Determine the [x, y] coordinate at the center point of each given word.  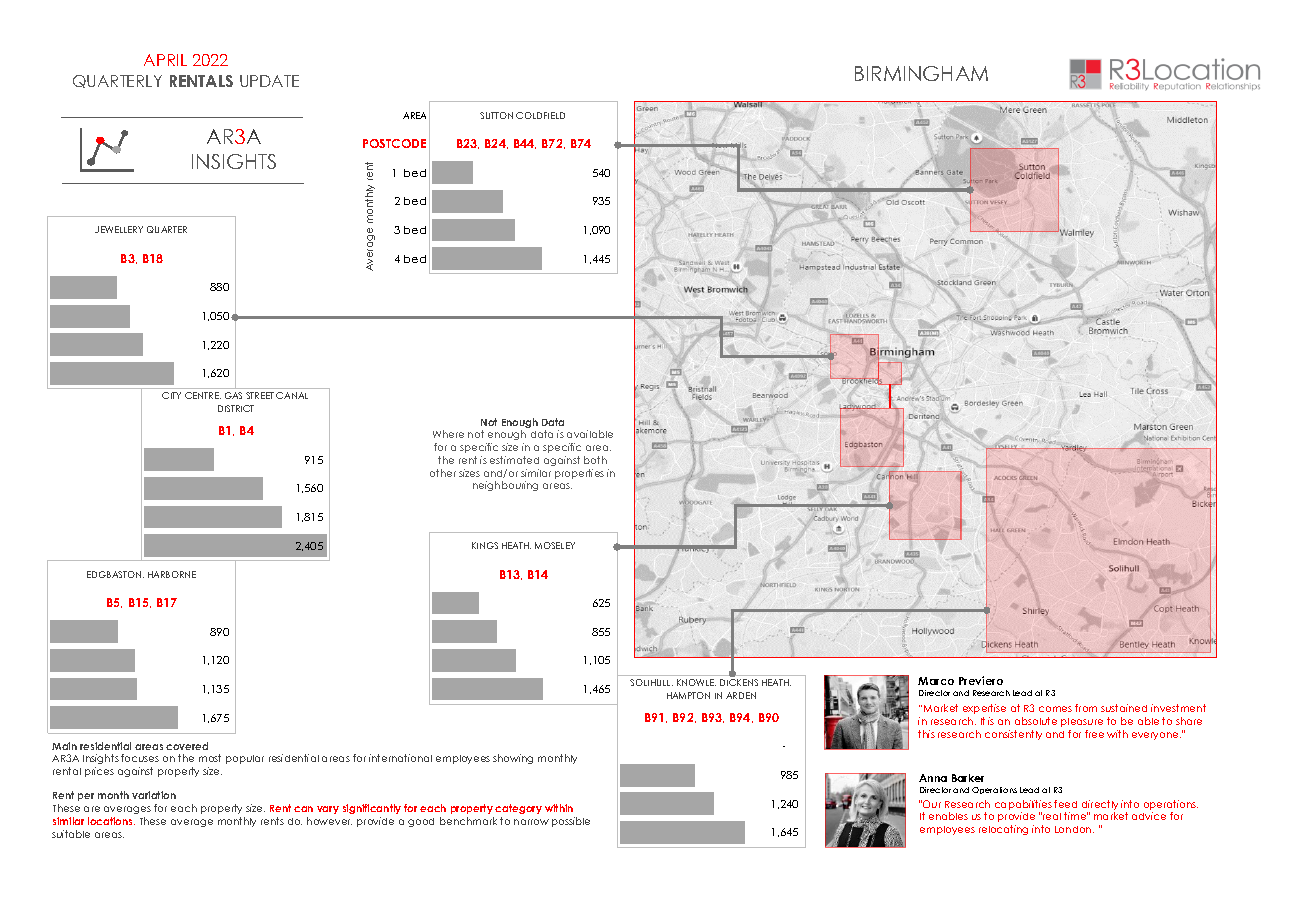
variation [154, 795]
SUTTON [496, 115]
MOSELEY [555, 545]
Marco [936, 681]
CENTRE [203, 395]
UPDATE [269, 81]
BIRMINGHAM [921, 73]
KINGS [485, 545]
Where [448, 434]
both [595, 460]
